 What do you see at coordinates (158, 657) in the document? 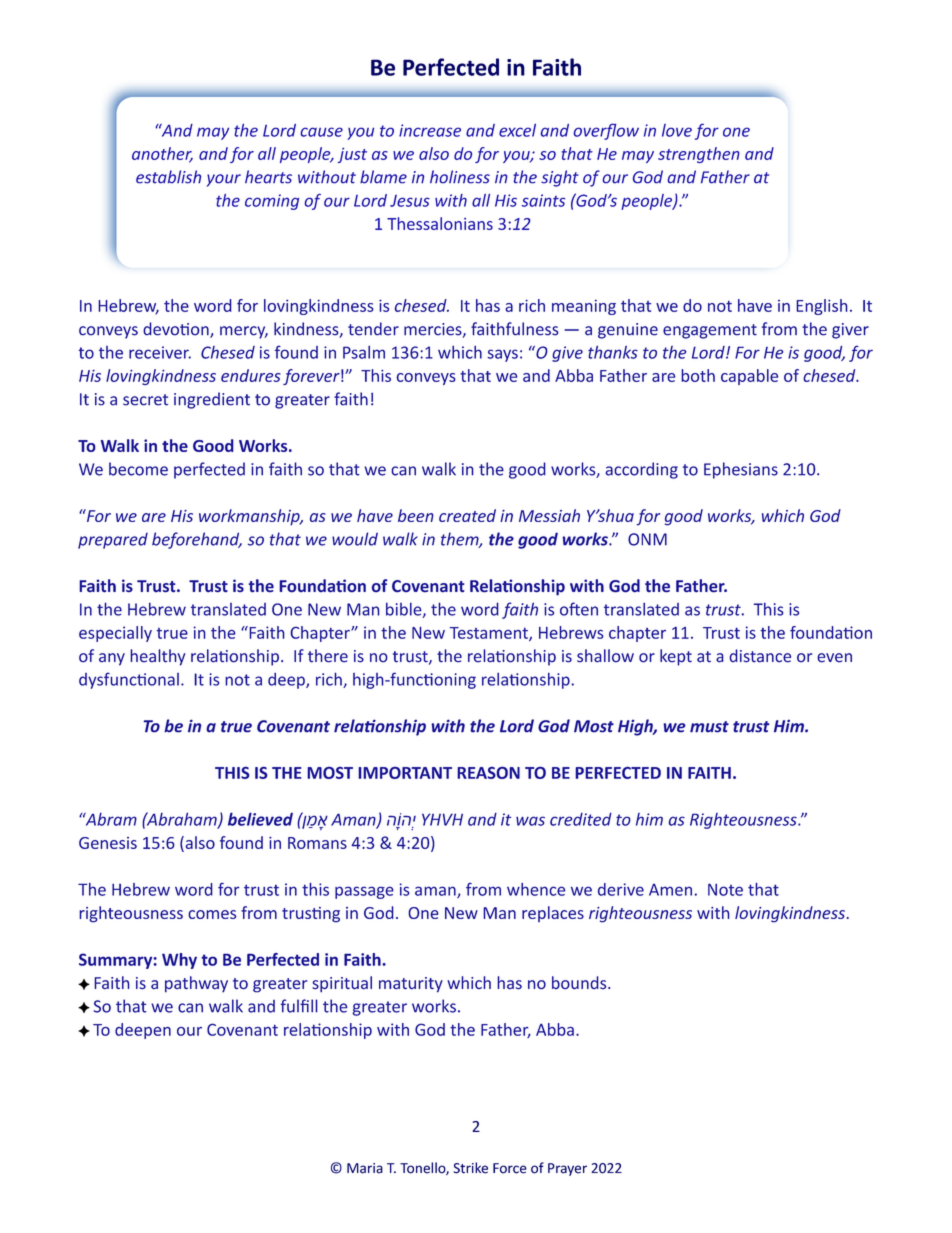
I see `healthy` at bounding box center [158, 657].
